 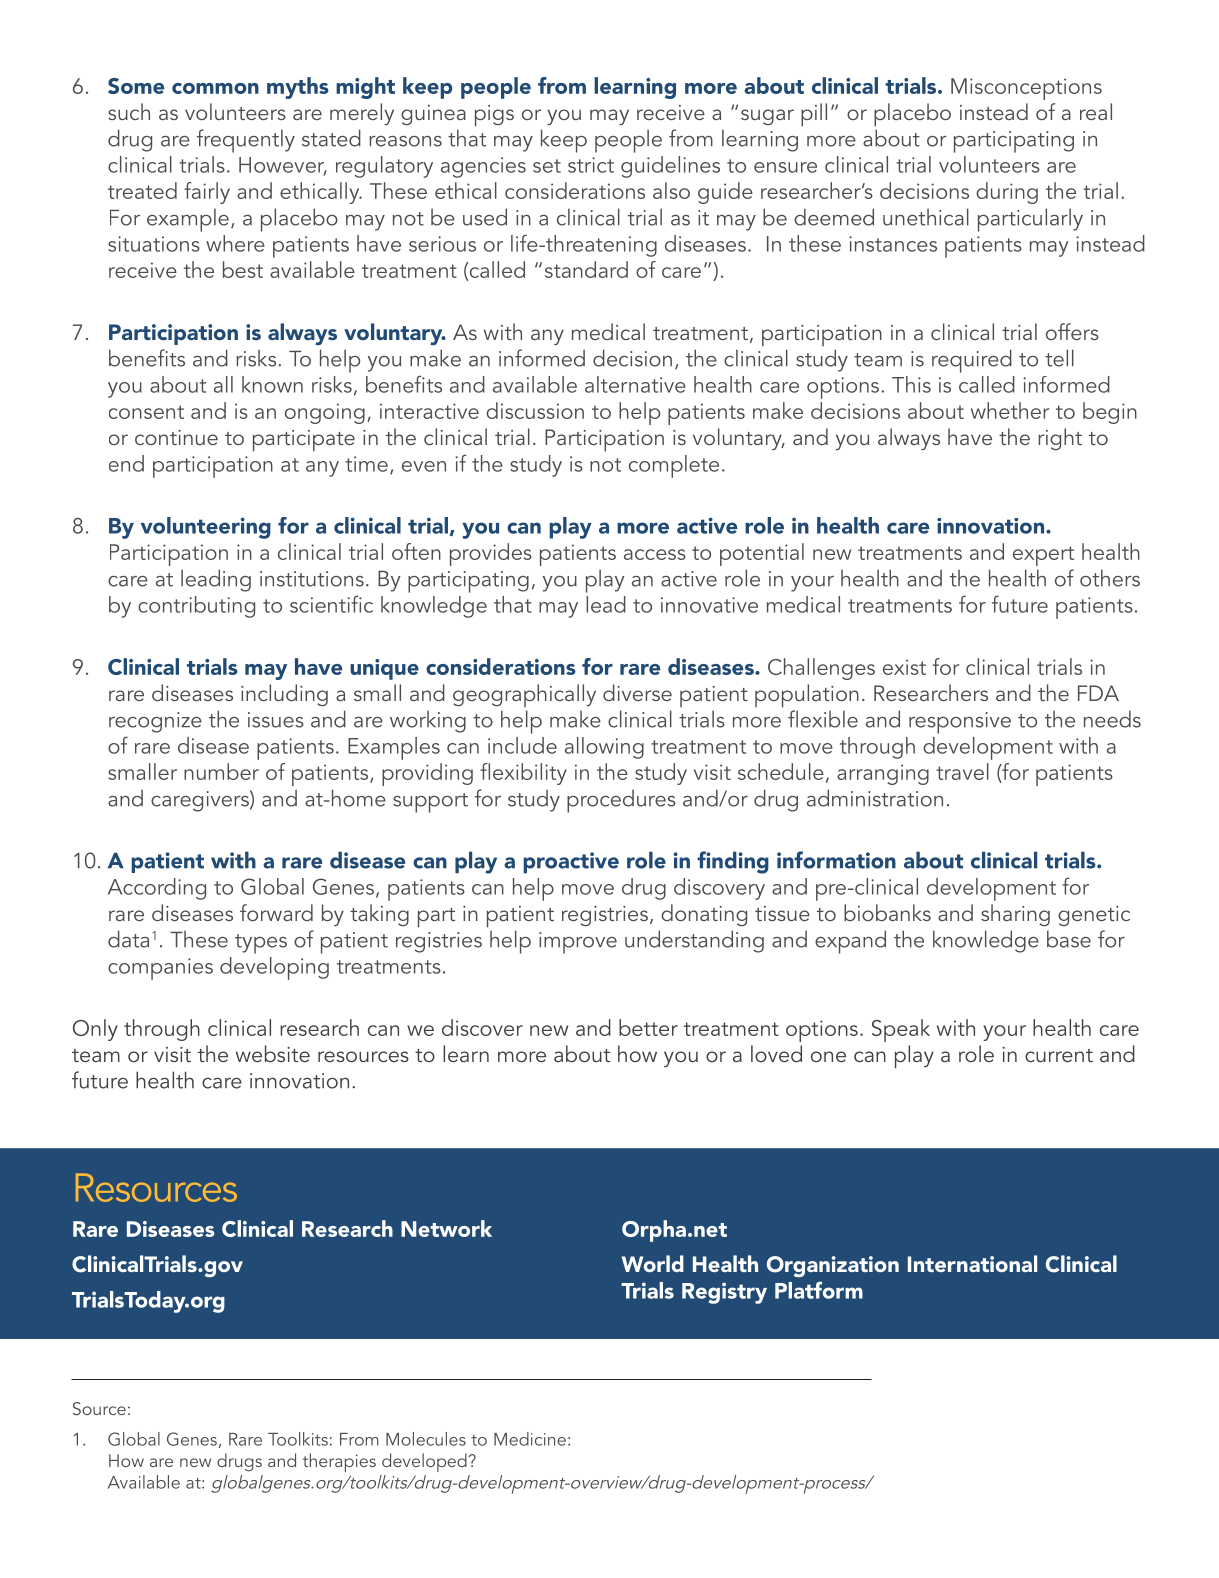 What do you see at coordinates (160, 969) in the document?
I see `companies` at bounding box center [160, 969].
